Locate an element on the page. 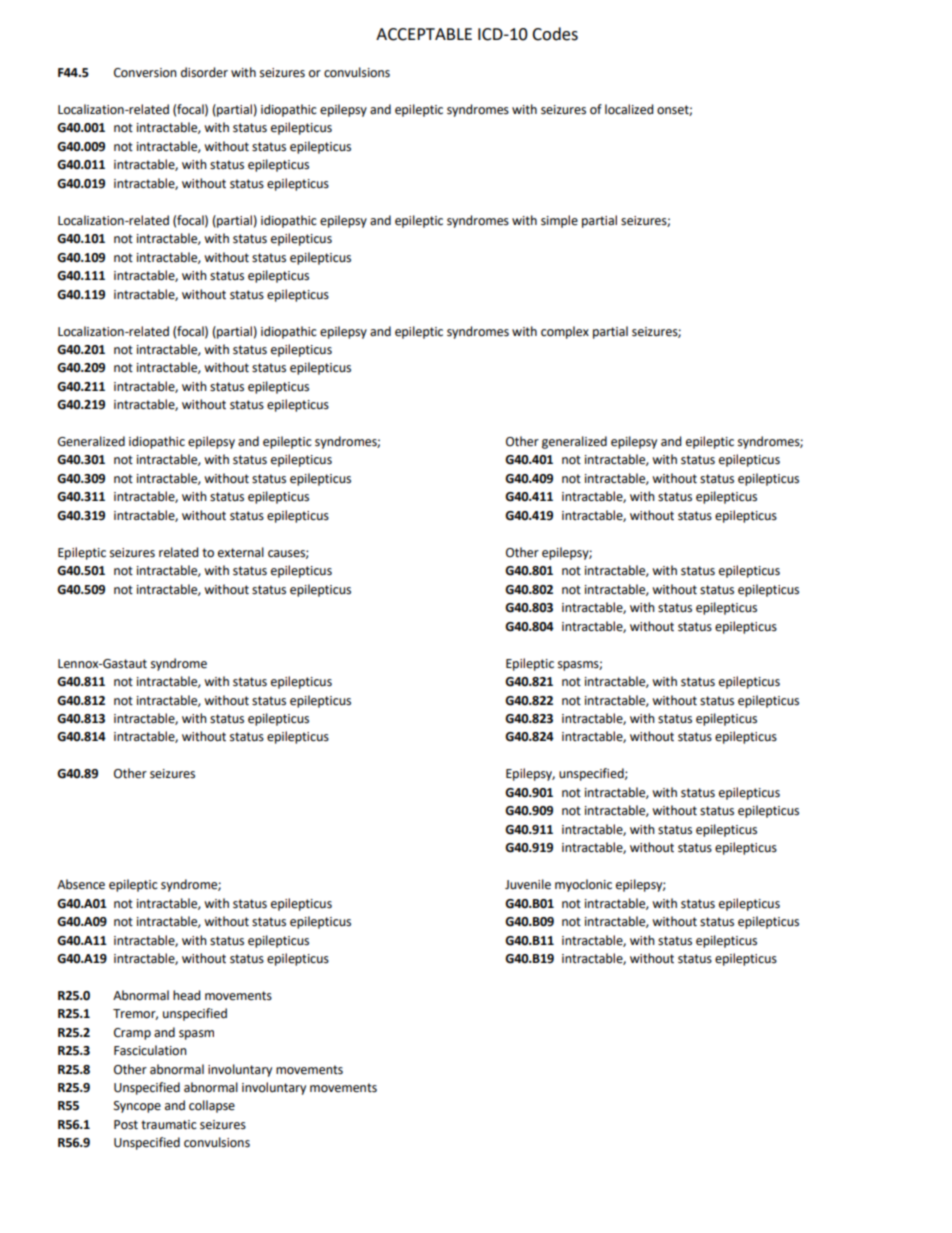 Image resolution: width=952 pixels, height=1233 pixels. Codes is located at coordinates (555, 34).
